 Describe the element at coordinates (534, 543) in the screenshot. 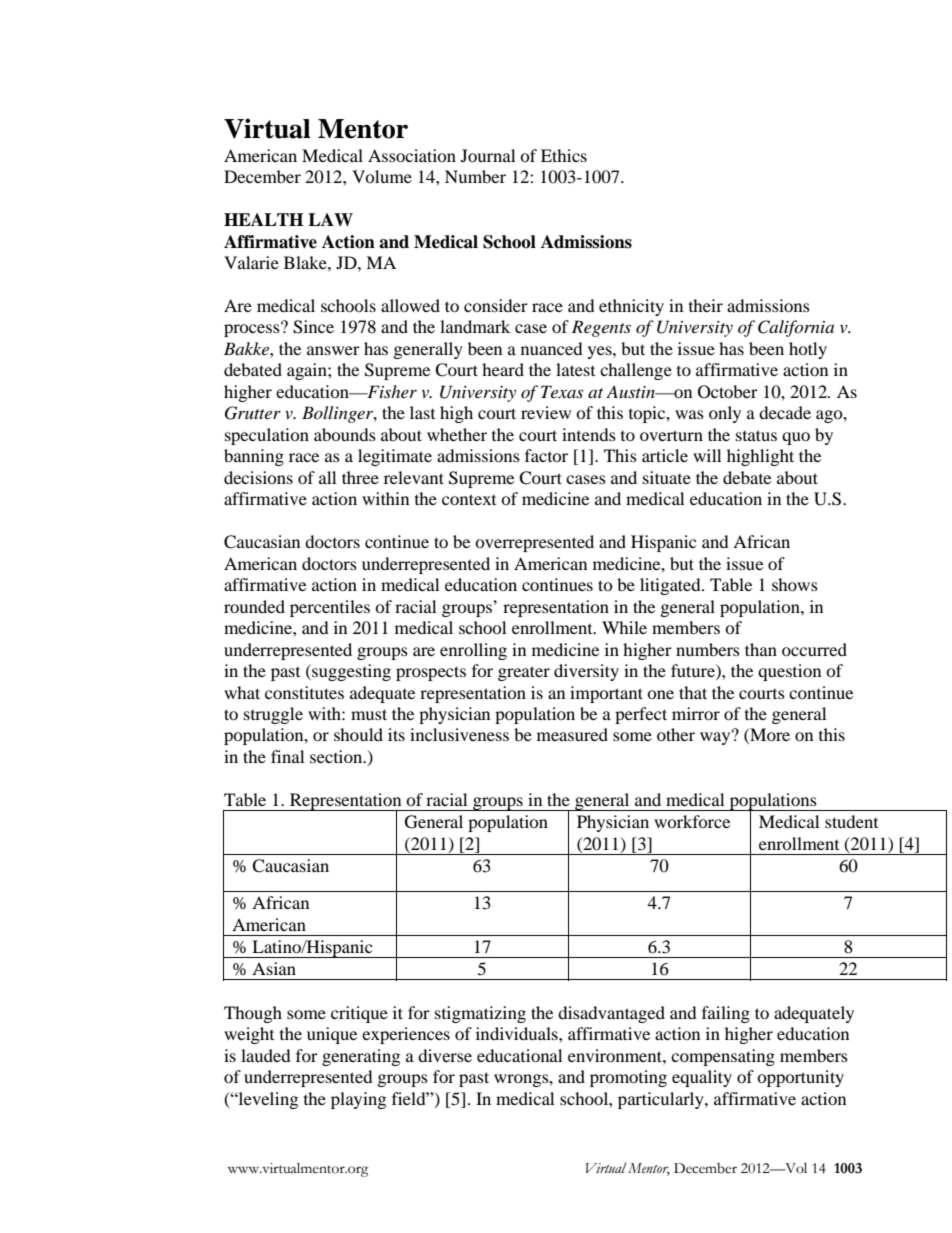

I see `overrepresented` at that location.
